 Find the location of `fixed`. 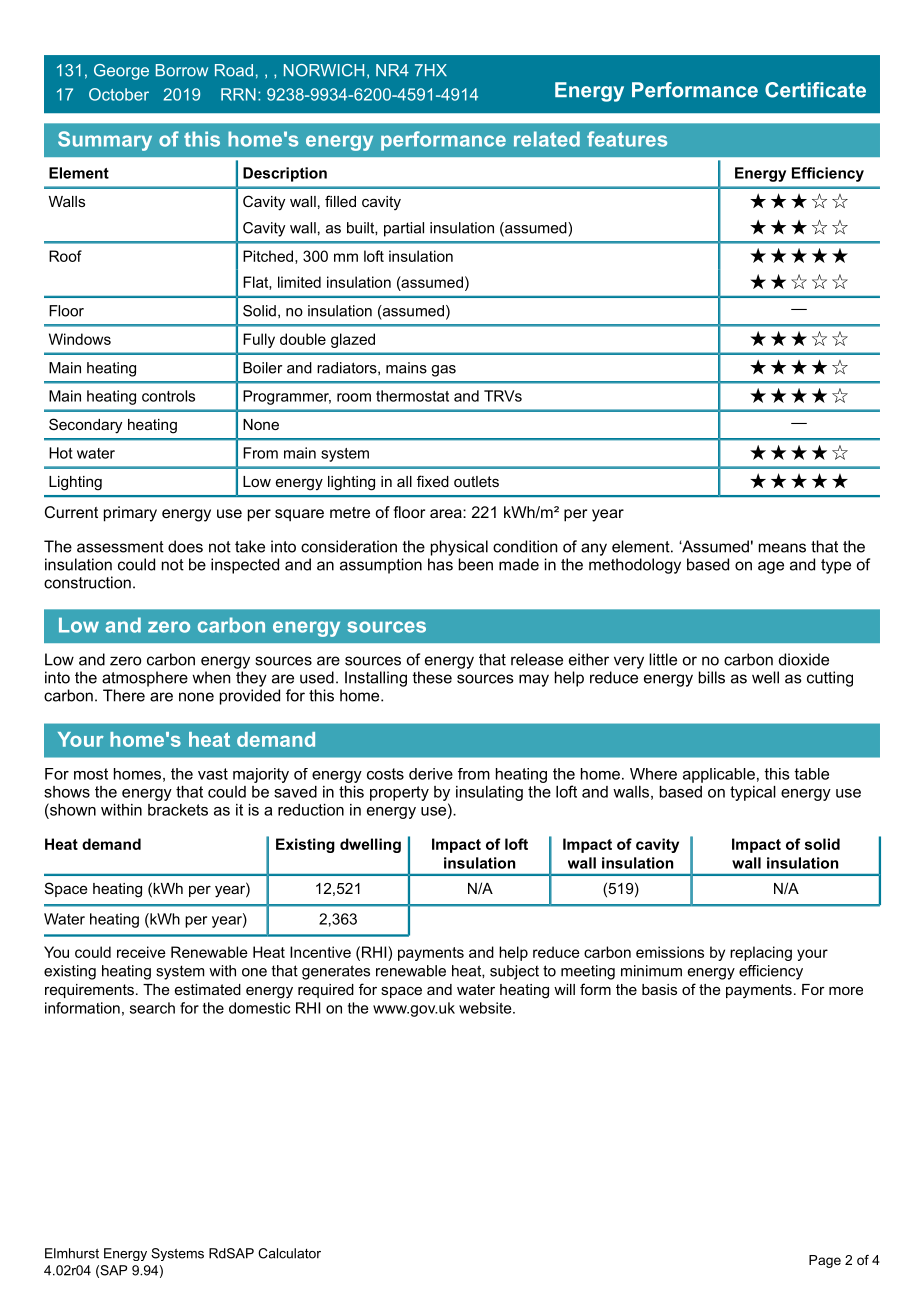

fixed is located at coordinates (433, 481).
